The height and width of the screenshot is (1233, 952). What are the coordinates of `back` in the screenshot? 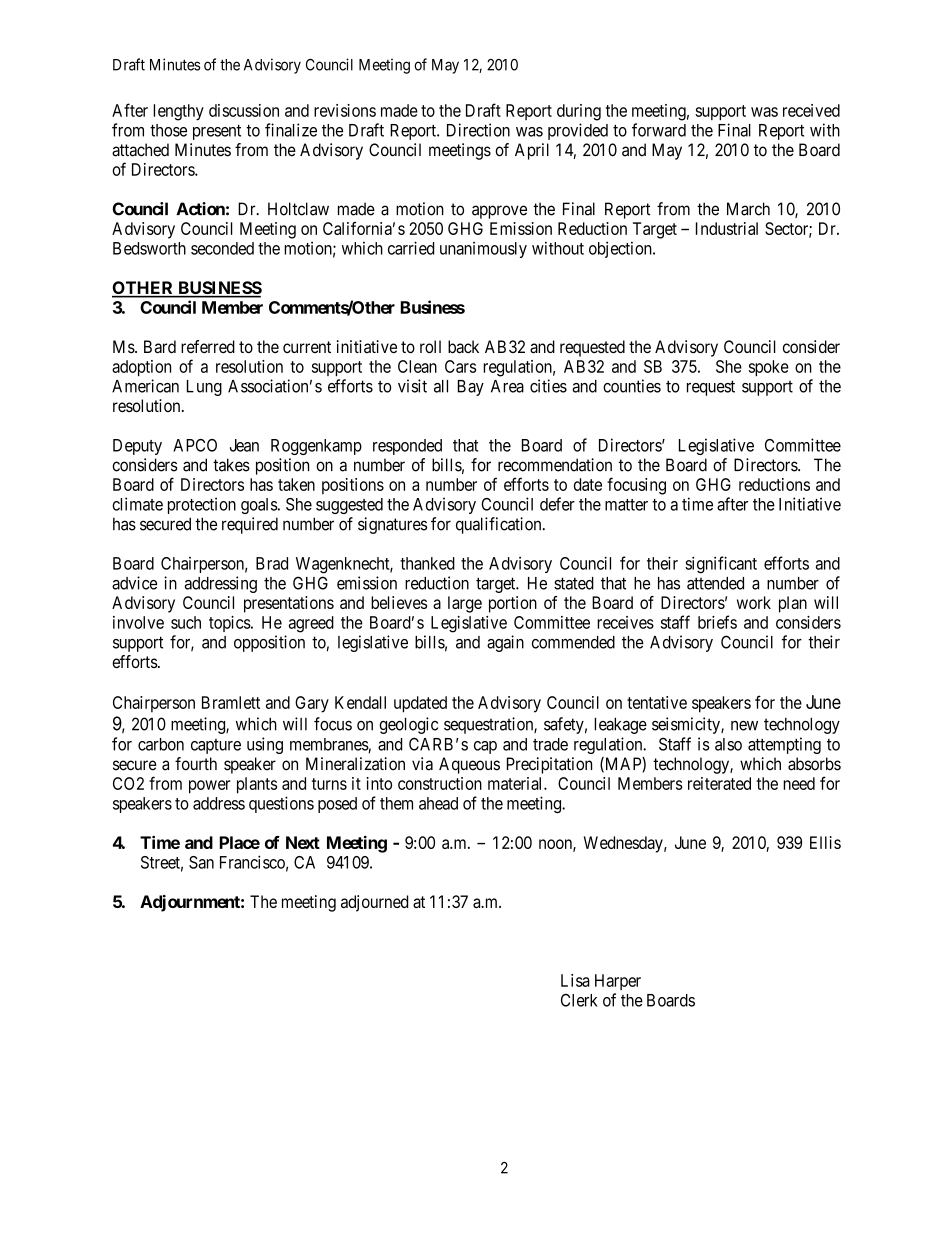 It's located at (463, 347).
